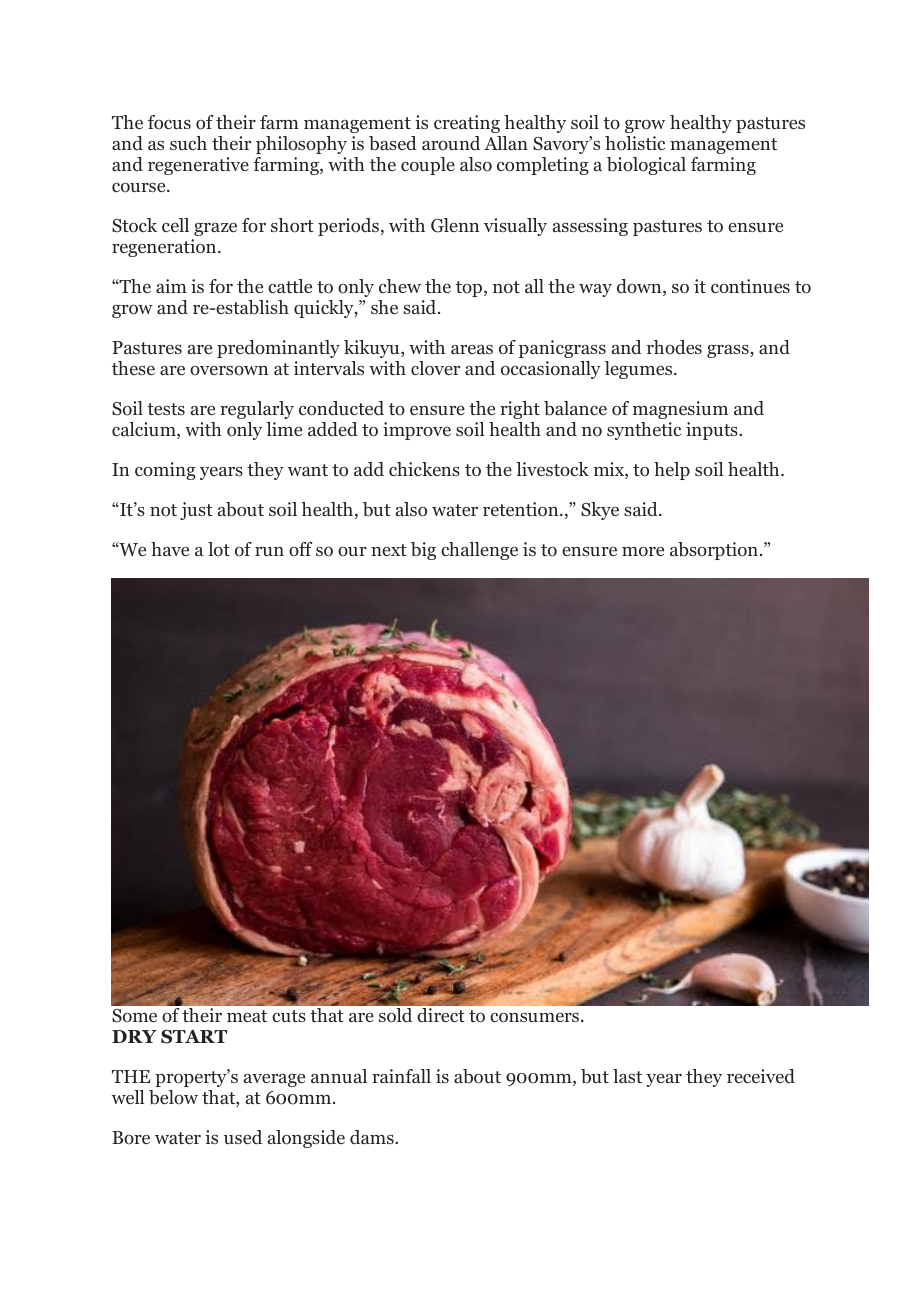 Image resolution: width=924 pixels, height=1308 pixels. Describe the element at coordinates (401, 1076) in the screenshot. I see `rainfall` at that location.
